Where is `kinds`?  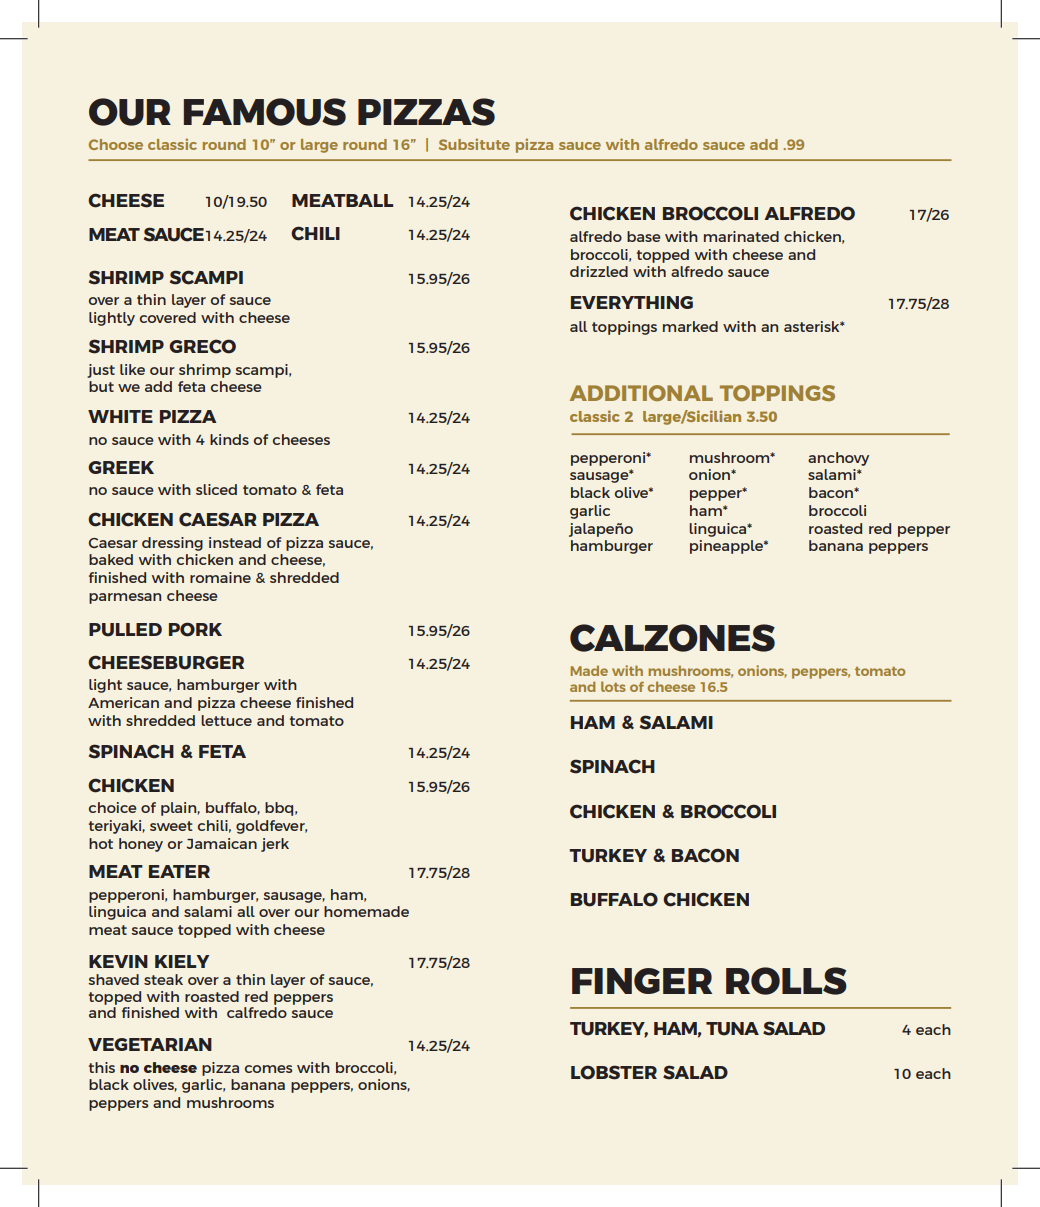
kinds is located at coordinates (229, 439).
